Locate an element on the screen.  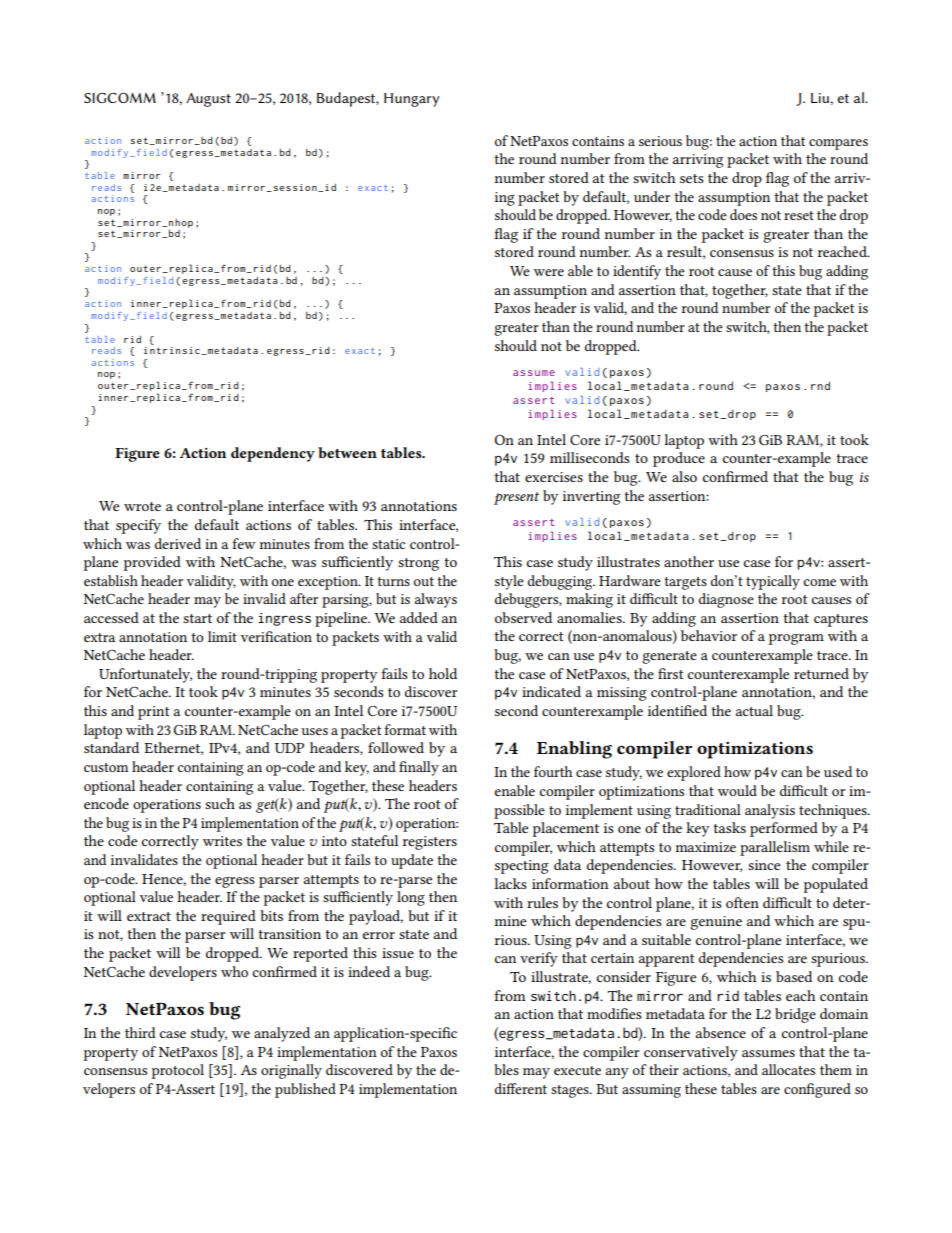
always is located at coordinates (435, 600).
